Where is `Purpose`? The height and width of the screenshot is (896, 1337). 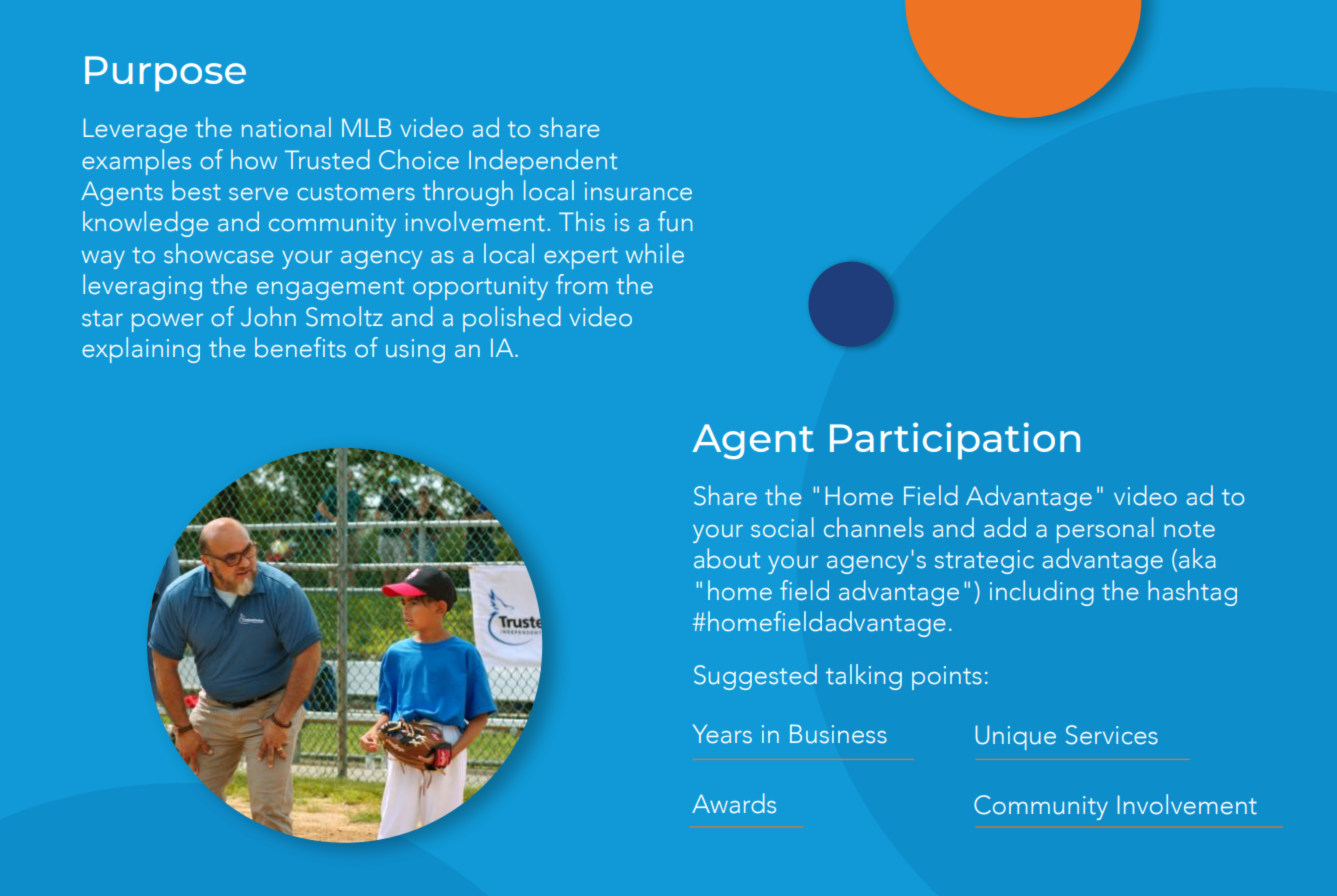
Purpose is located at coordinates (165, 74).
